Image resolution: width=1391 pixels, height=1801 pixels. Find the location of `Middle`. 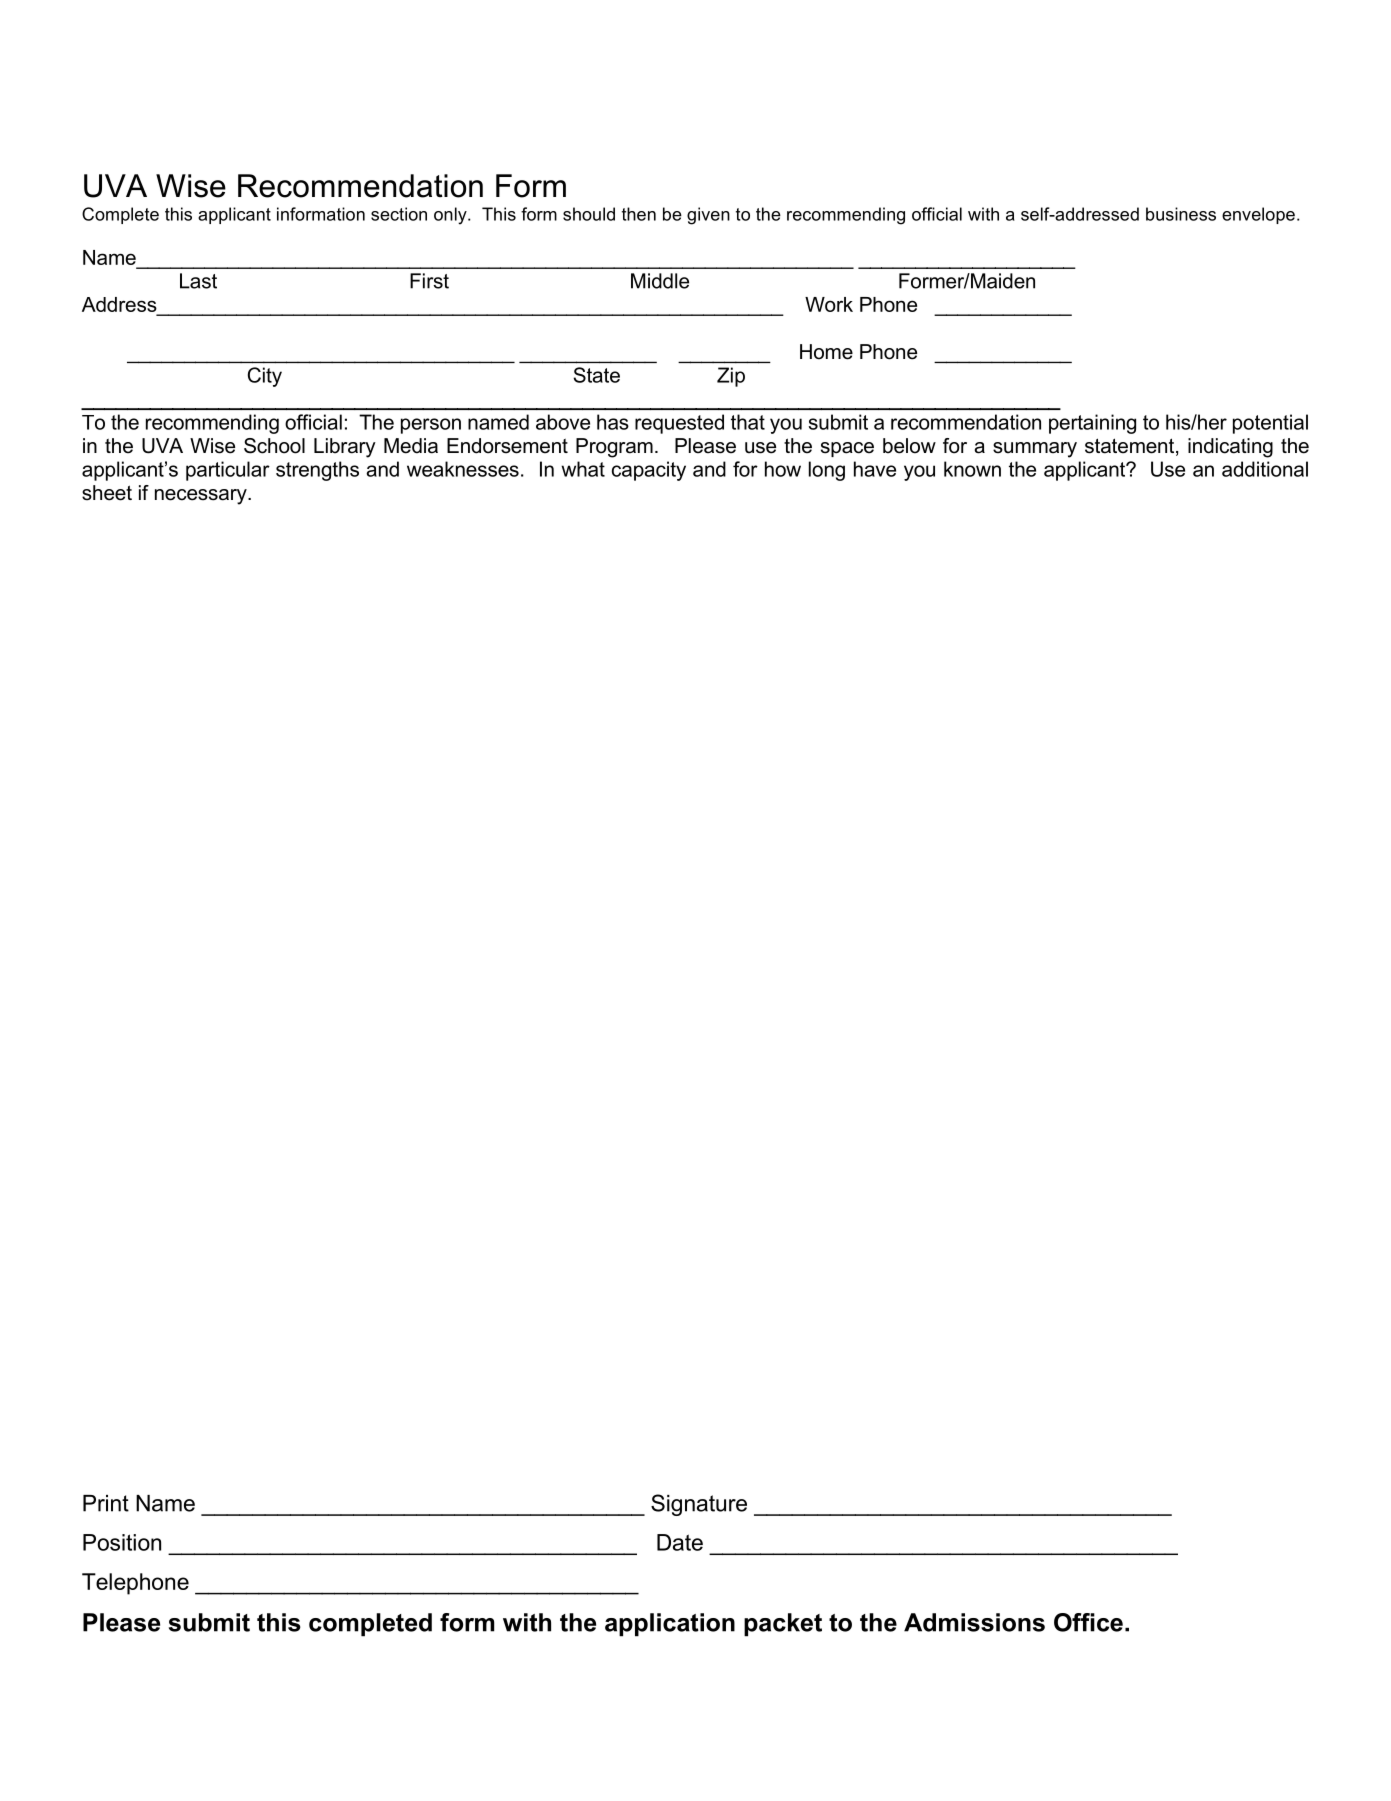

Middle is located at coordinates (660, 281).
